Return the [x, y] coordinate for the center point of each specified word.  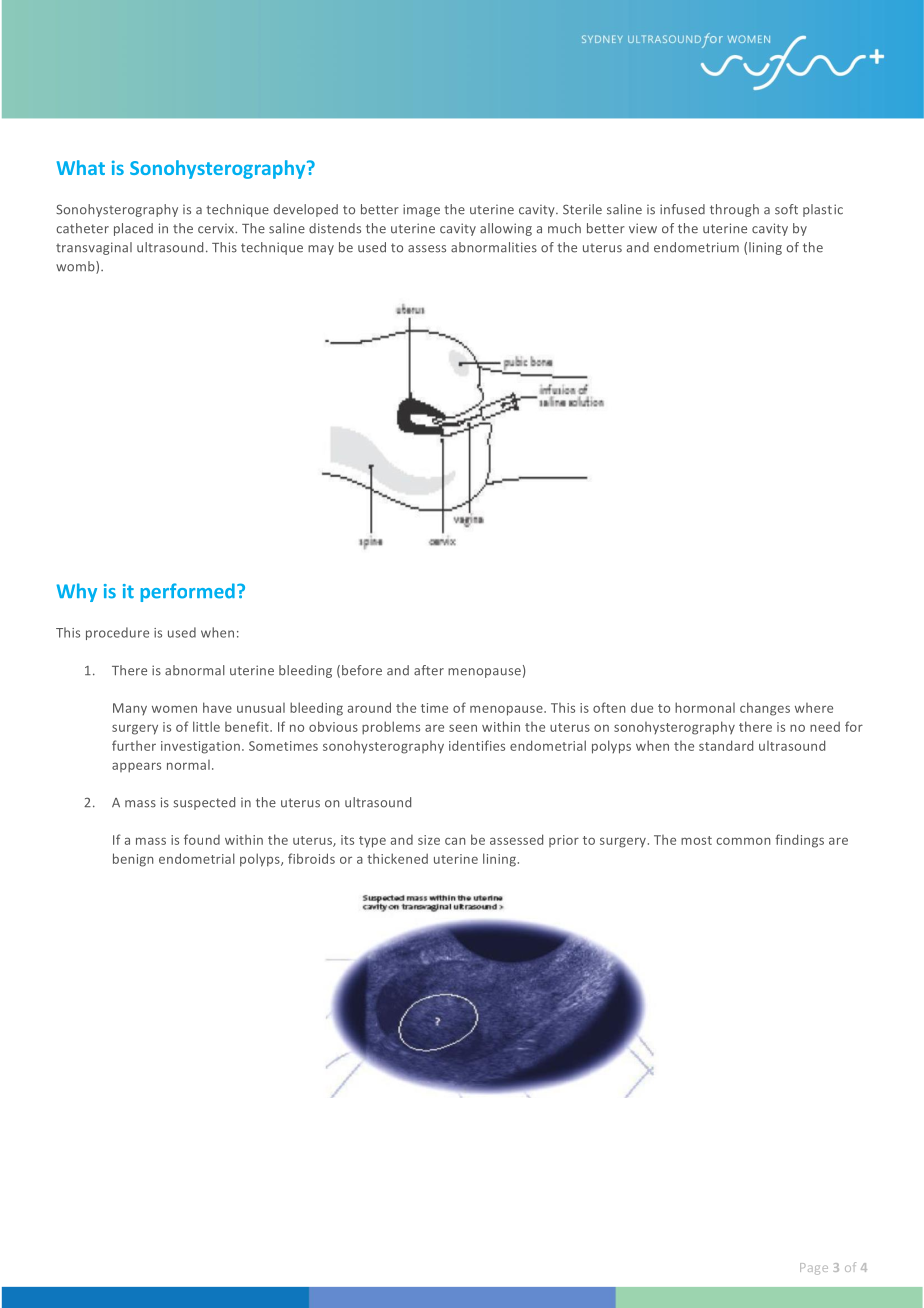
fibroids [311, 858]
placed [133, 229]
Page [814, 1269]
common [743, 841]
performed [188, 592]
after [429, 670]
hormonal [705, 707]
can [455, 841]
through [734, 210]
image [421, 210]
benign [133, 860]
